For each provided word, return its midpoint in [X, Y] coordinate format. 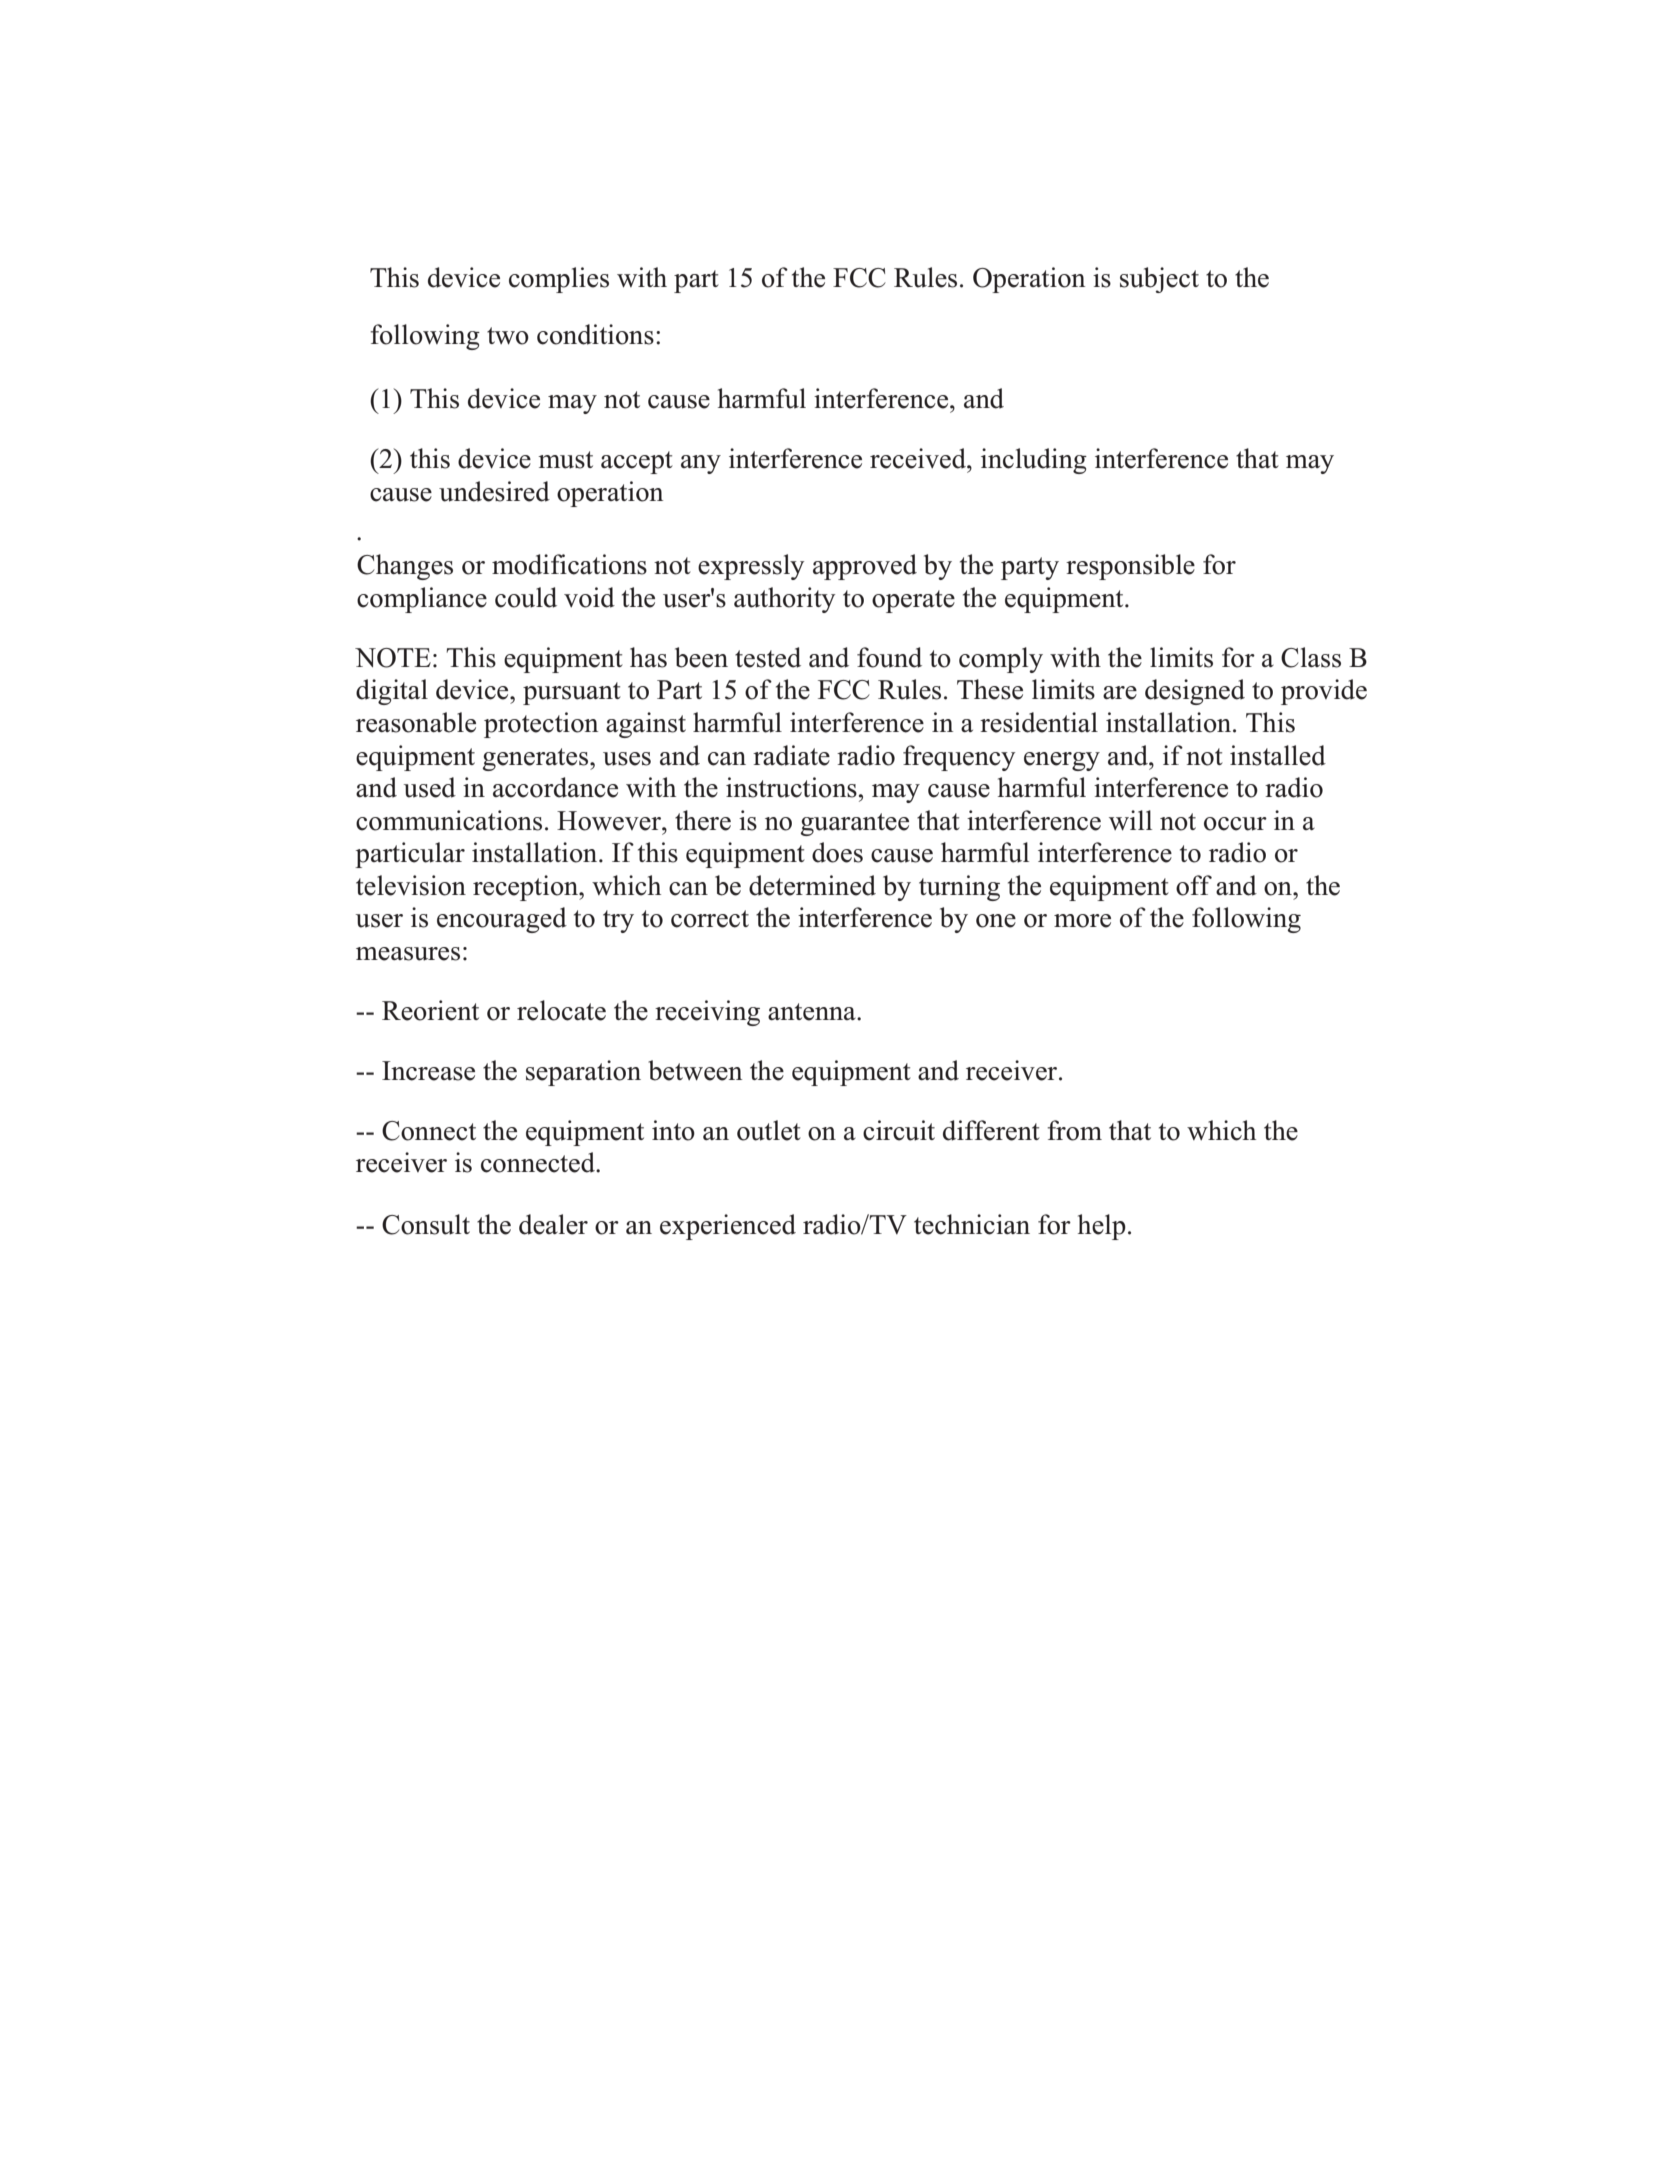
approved [865, 567]
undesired [494, 491]
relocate [561, 1010]
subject [1159, 280]
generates [536, 759]
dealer [553, 1224]
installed [1278, 755]
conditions [595, 334]
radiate [791, 755]
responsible [1130, 567]
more [1082, 921]
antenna [813, 1012]
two [508, 336]
